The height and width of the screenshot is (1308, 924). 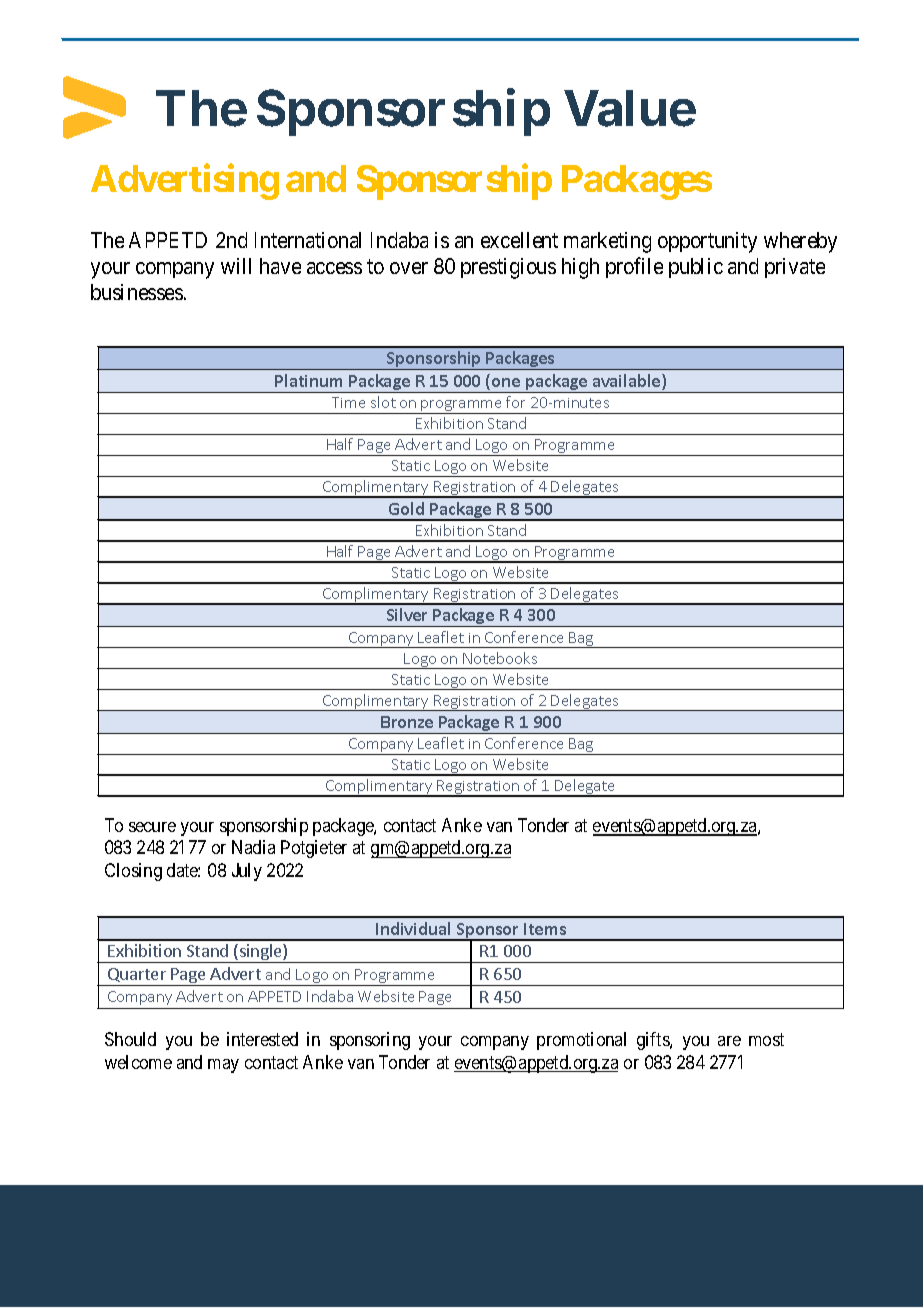 I want to click on Bronze, so click(x=407, y=722).
